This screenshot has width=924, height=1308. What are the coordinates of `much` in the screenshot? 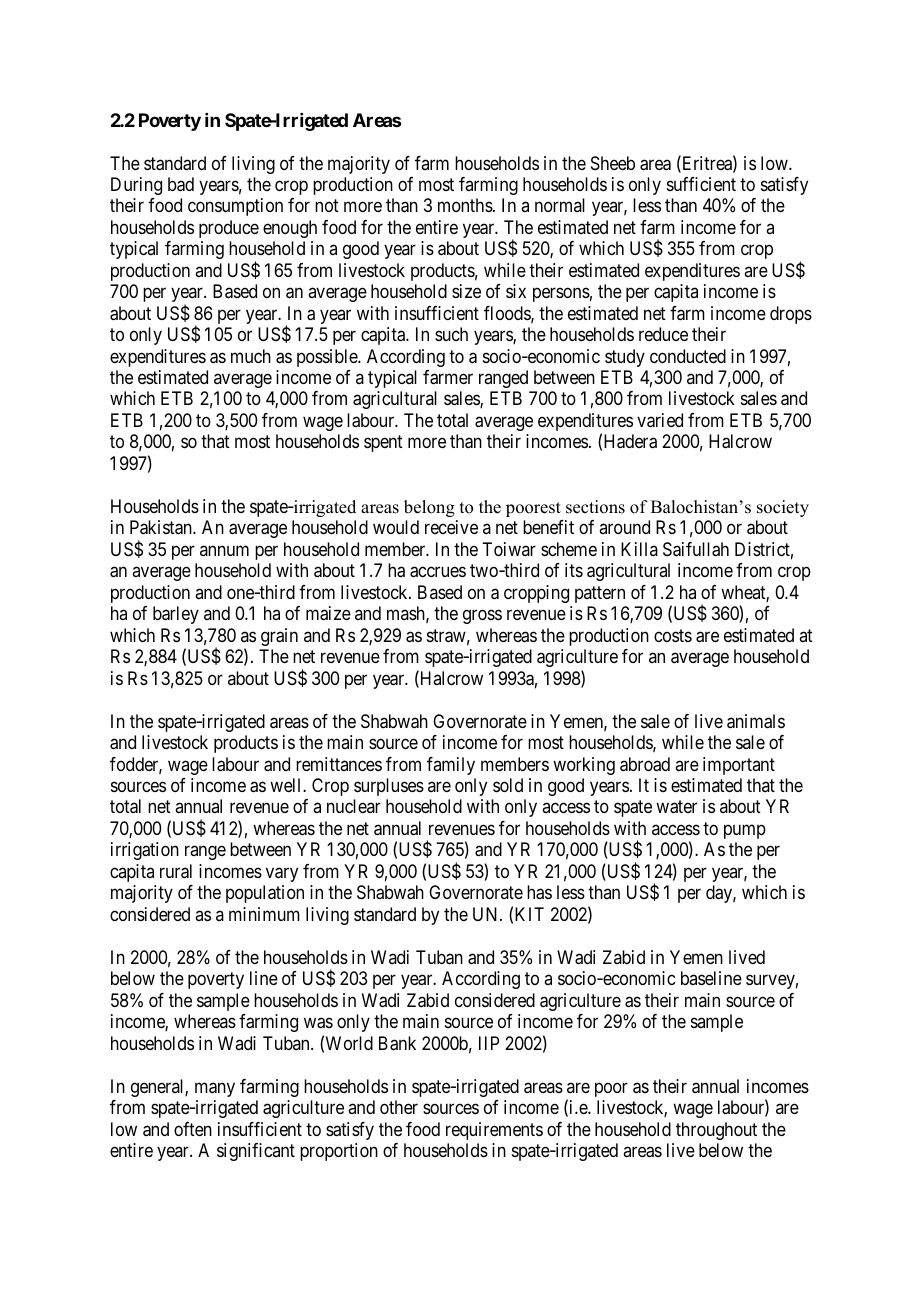 It's located at (251, 356).
